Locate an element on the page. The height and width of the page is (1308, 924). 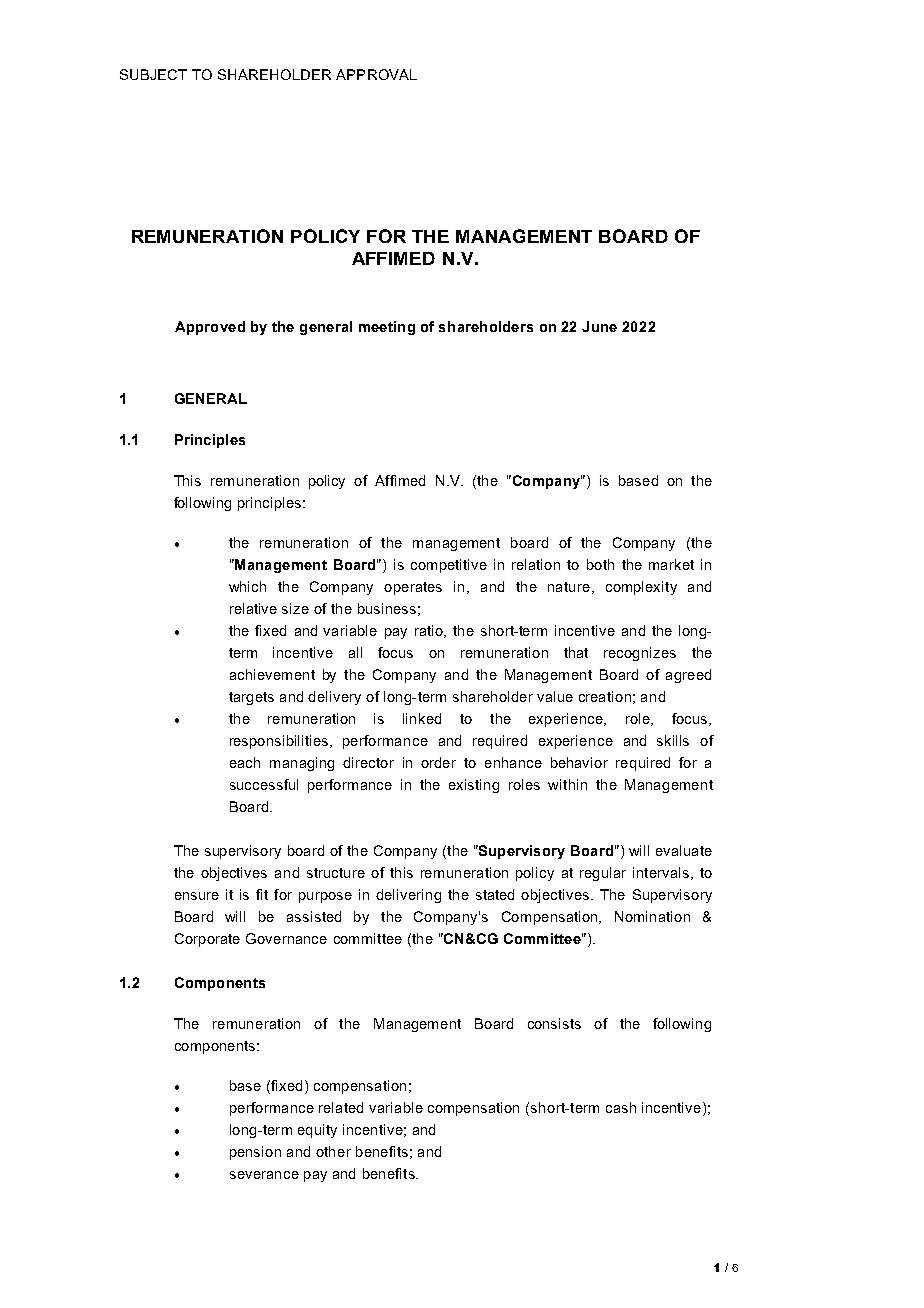
SUBJECT is located at coordinates (153, 74).
